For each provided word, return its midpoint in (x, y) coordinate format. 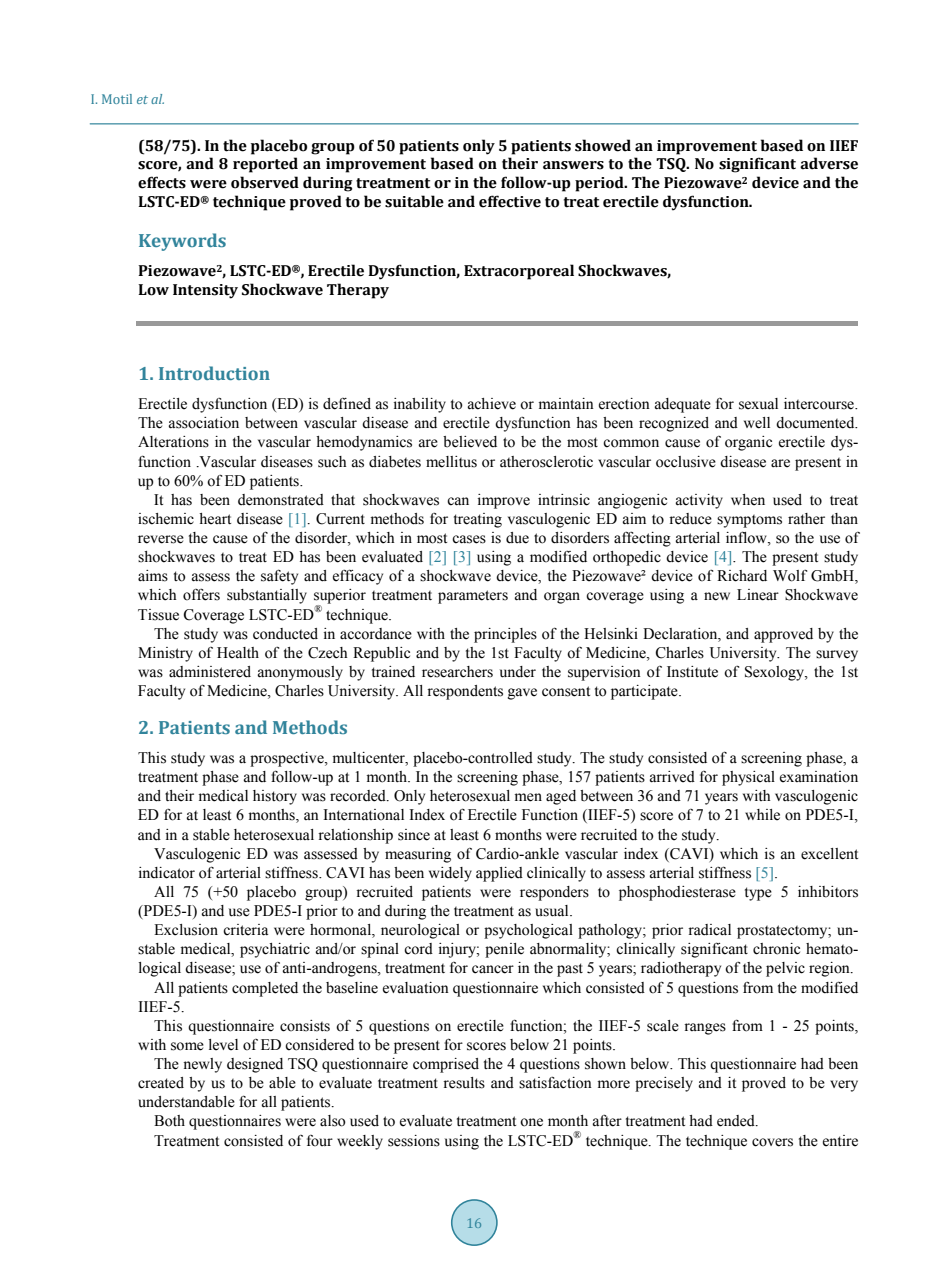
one (531, 1122)
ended (737, 1121)
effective (510, 201)
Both (169, 1121)
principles (505, 635)
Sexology (776, 673)
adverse (829, 163)
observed (265, 182)
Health (238, 653)
